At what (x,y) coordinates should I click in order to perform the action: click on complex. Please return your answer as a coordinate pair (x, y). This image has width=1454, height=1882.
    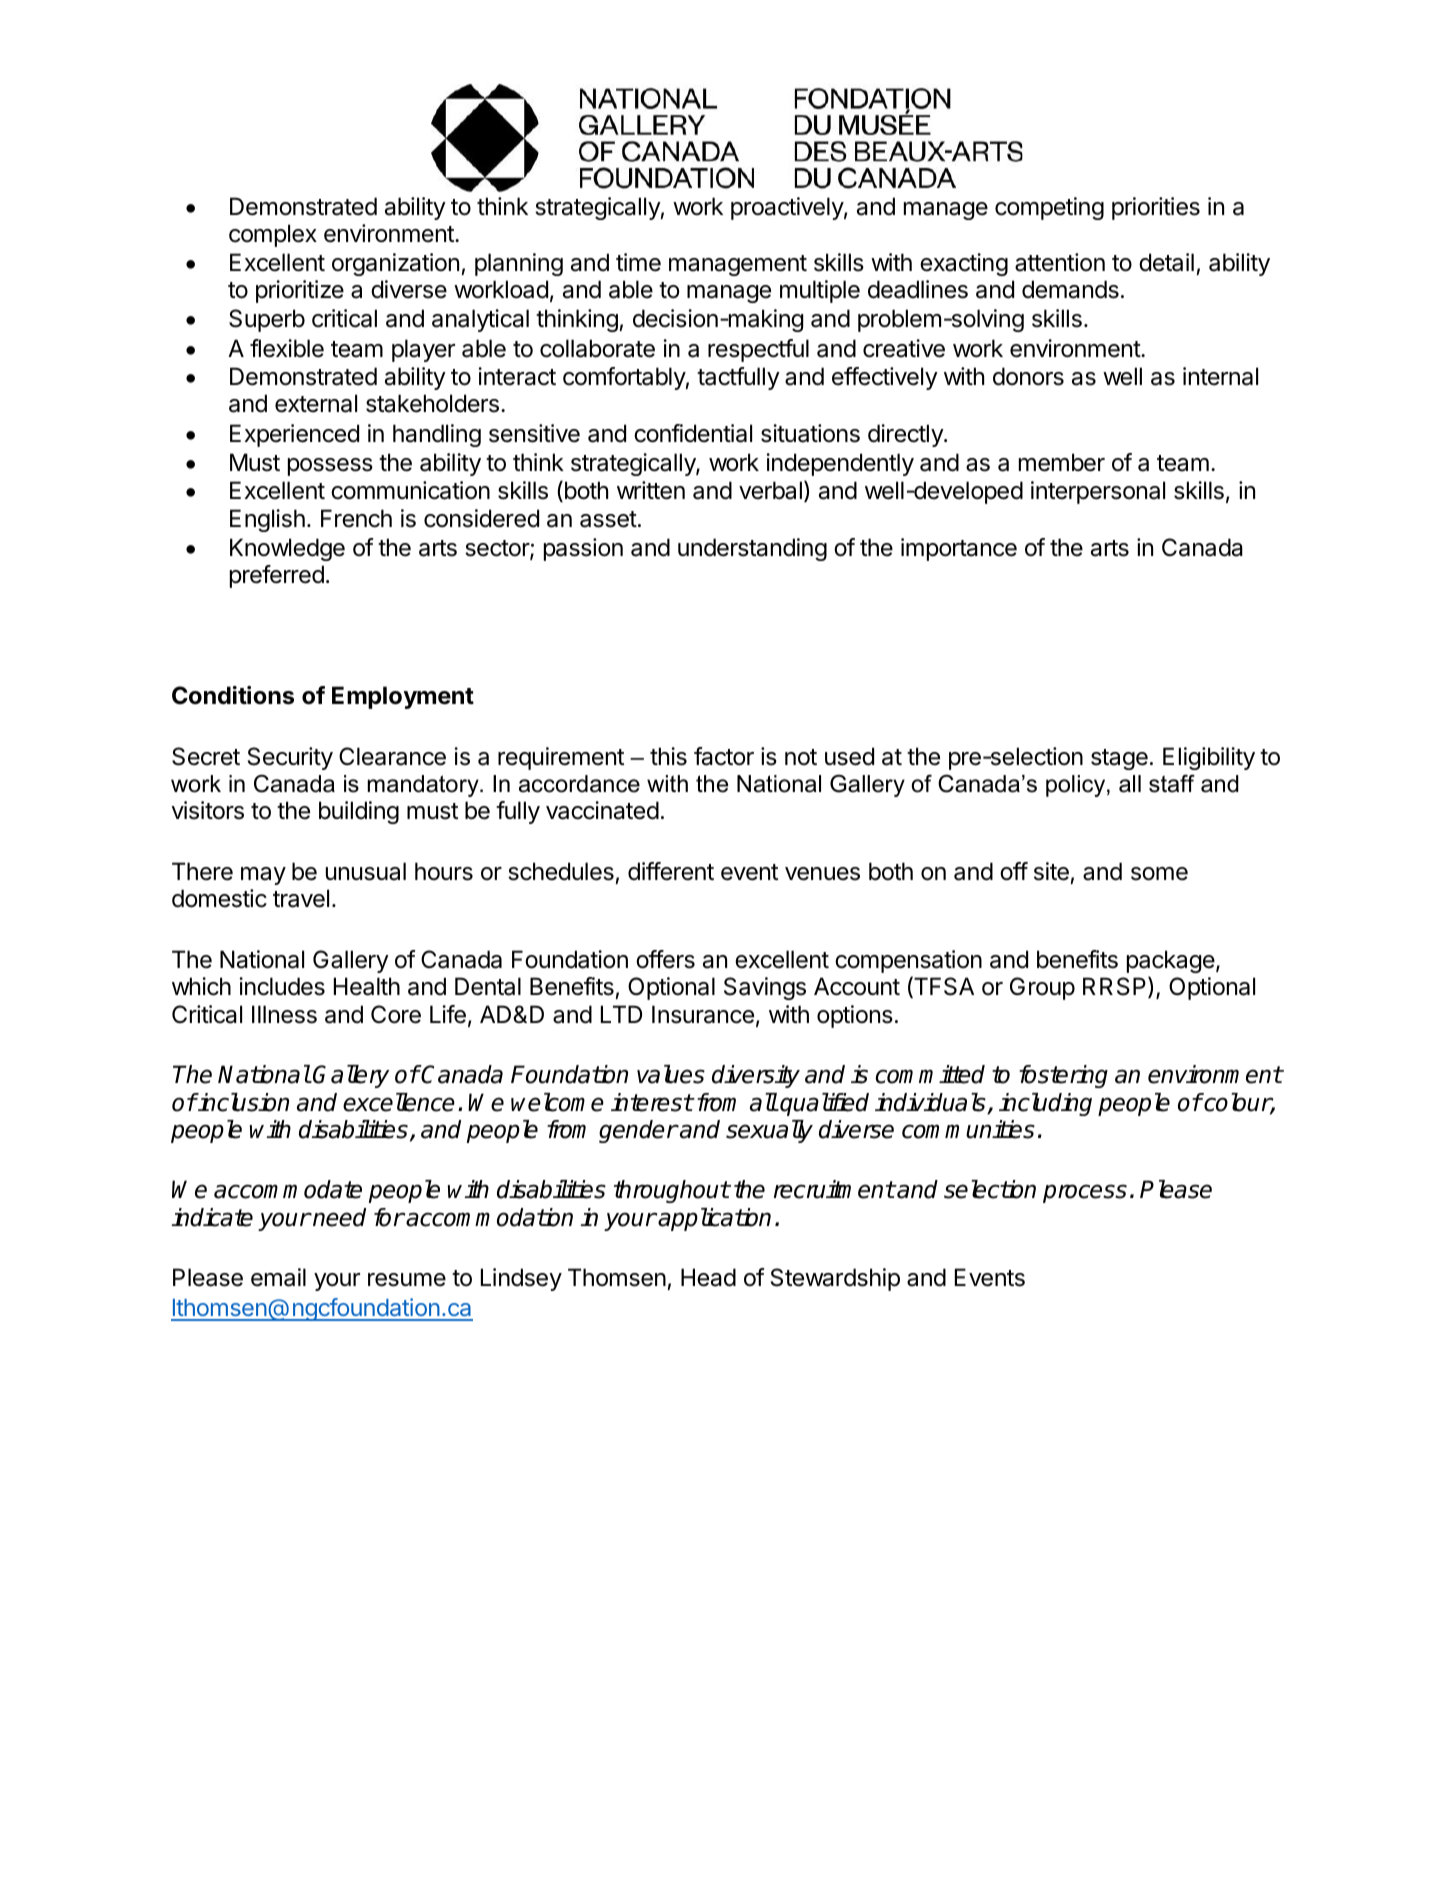
    Looking at the image, I should click on (273, 235).
